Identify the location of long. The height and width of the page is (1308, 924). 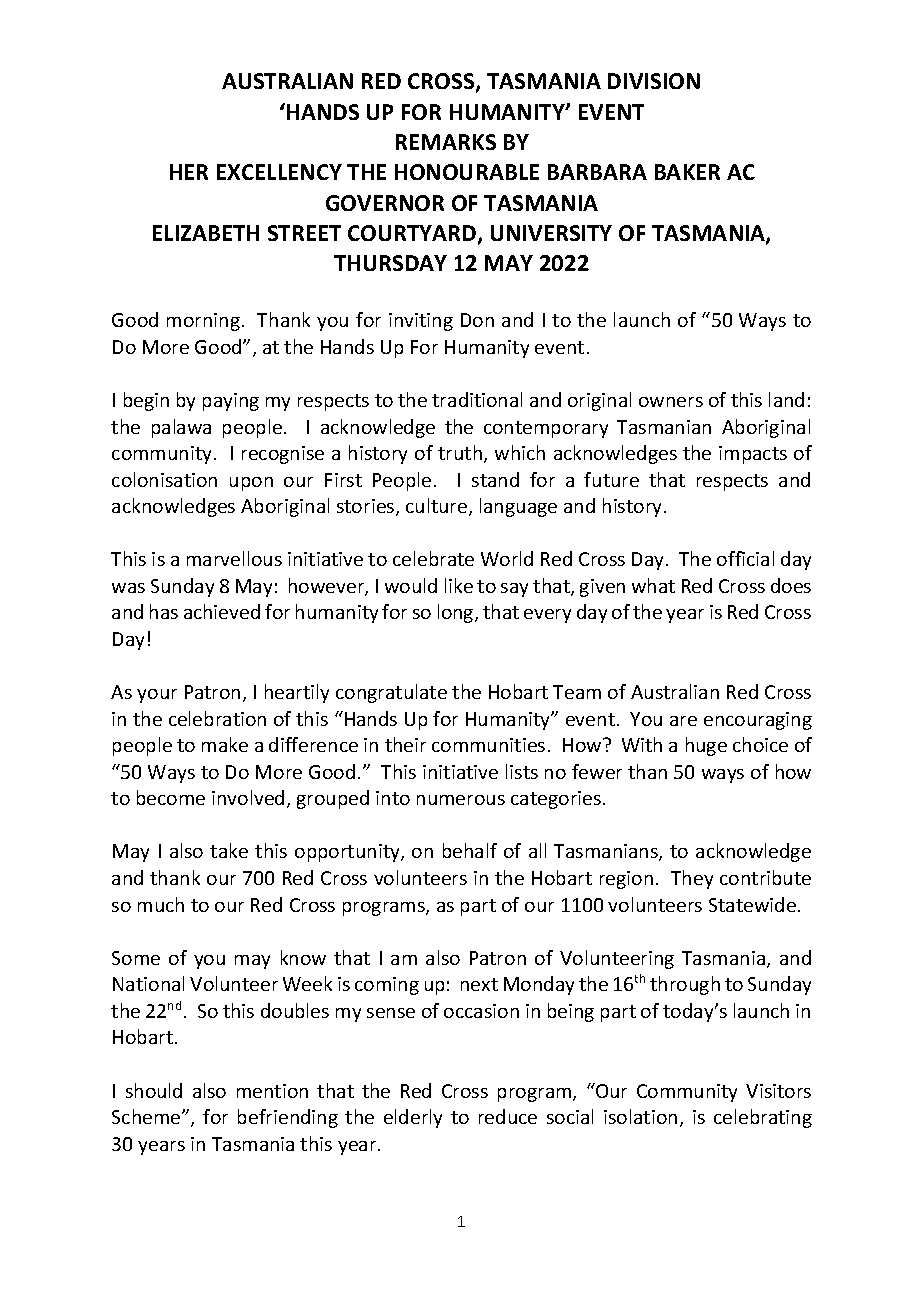
(457, 613).
